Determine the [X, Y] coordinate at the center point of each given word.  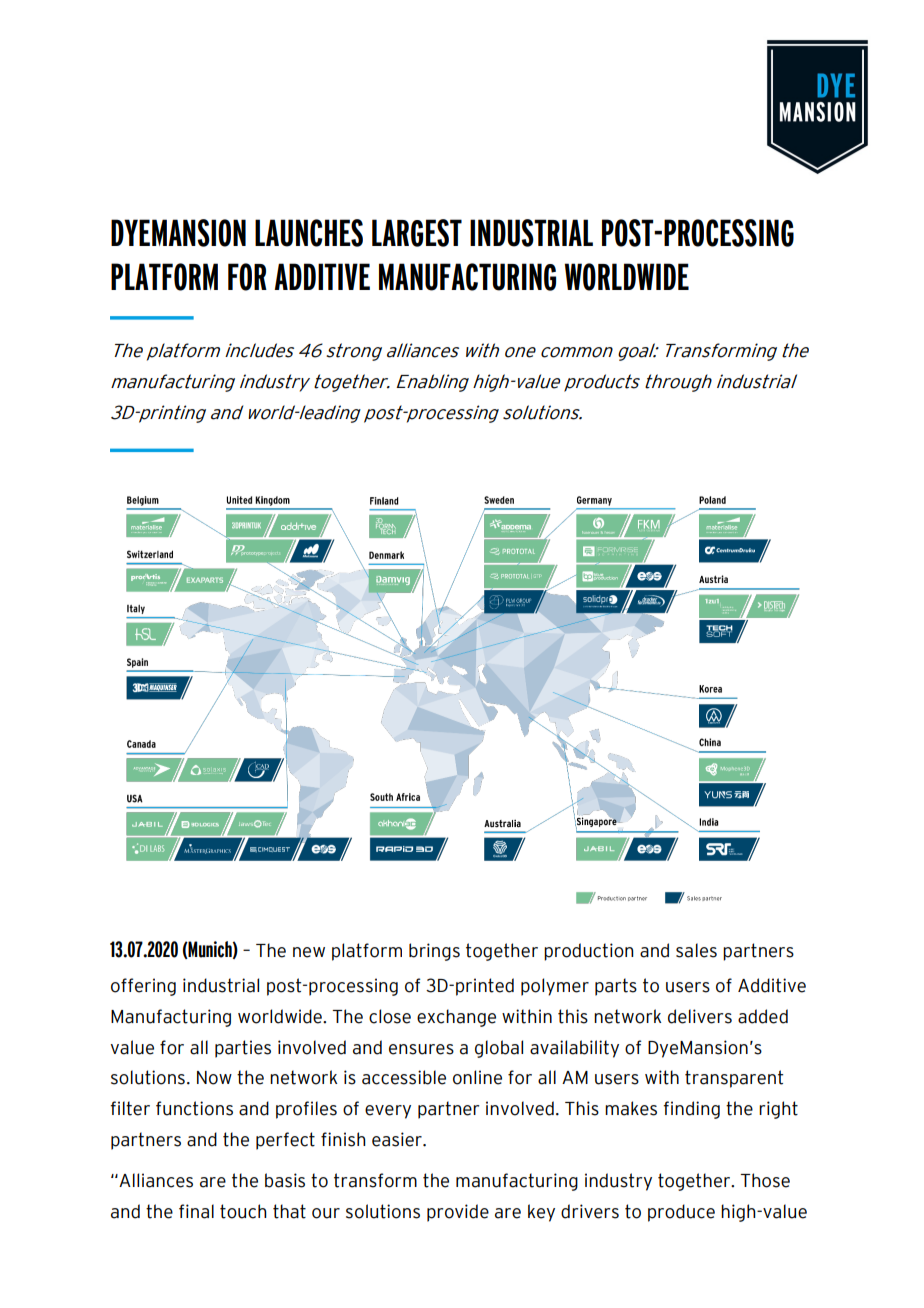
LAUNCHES [309, 233]
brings [434, 952]
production [589, 952]
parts [616, 987]
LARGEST [417, 233]
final [196, 1211]
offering [143, 987]
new [309, 952]
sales [696, 950]
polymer [555, 987]
